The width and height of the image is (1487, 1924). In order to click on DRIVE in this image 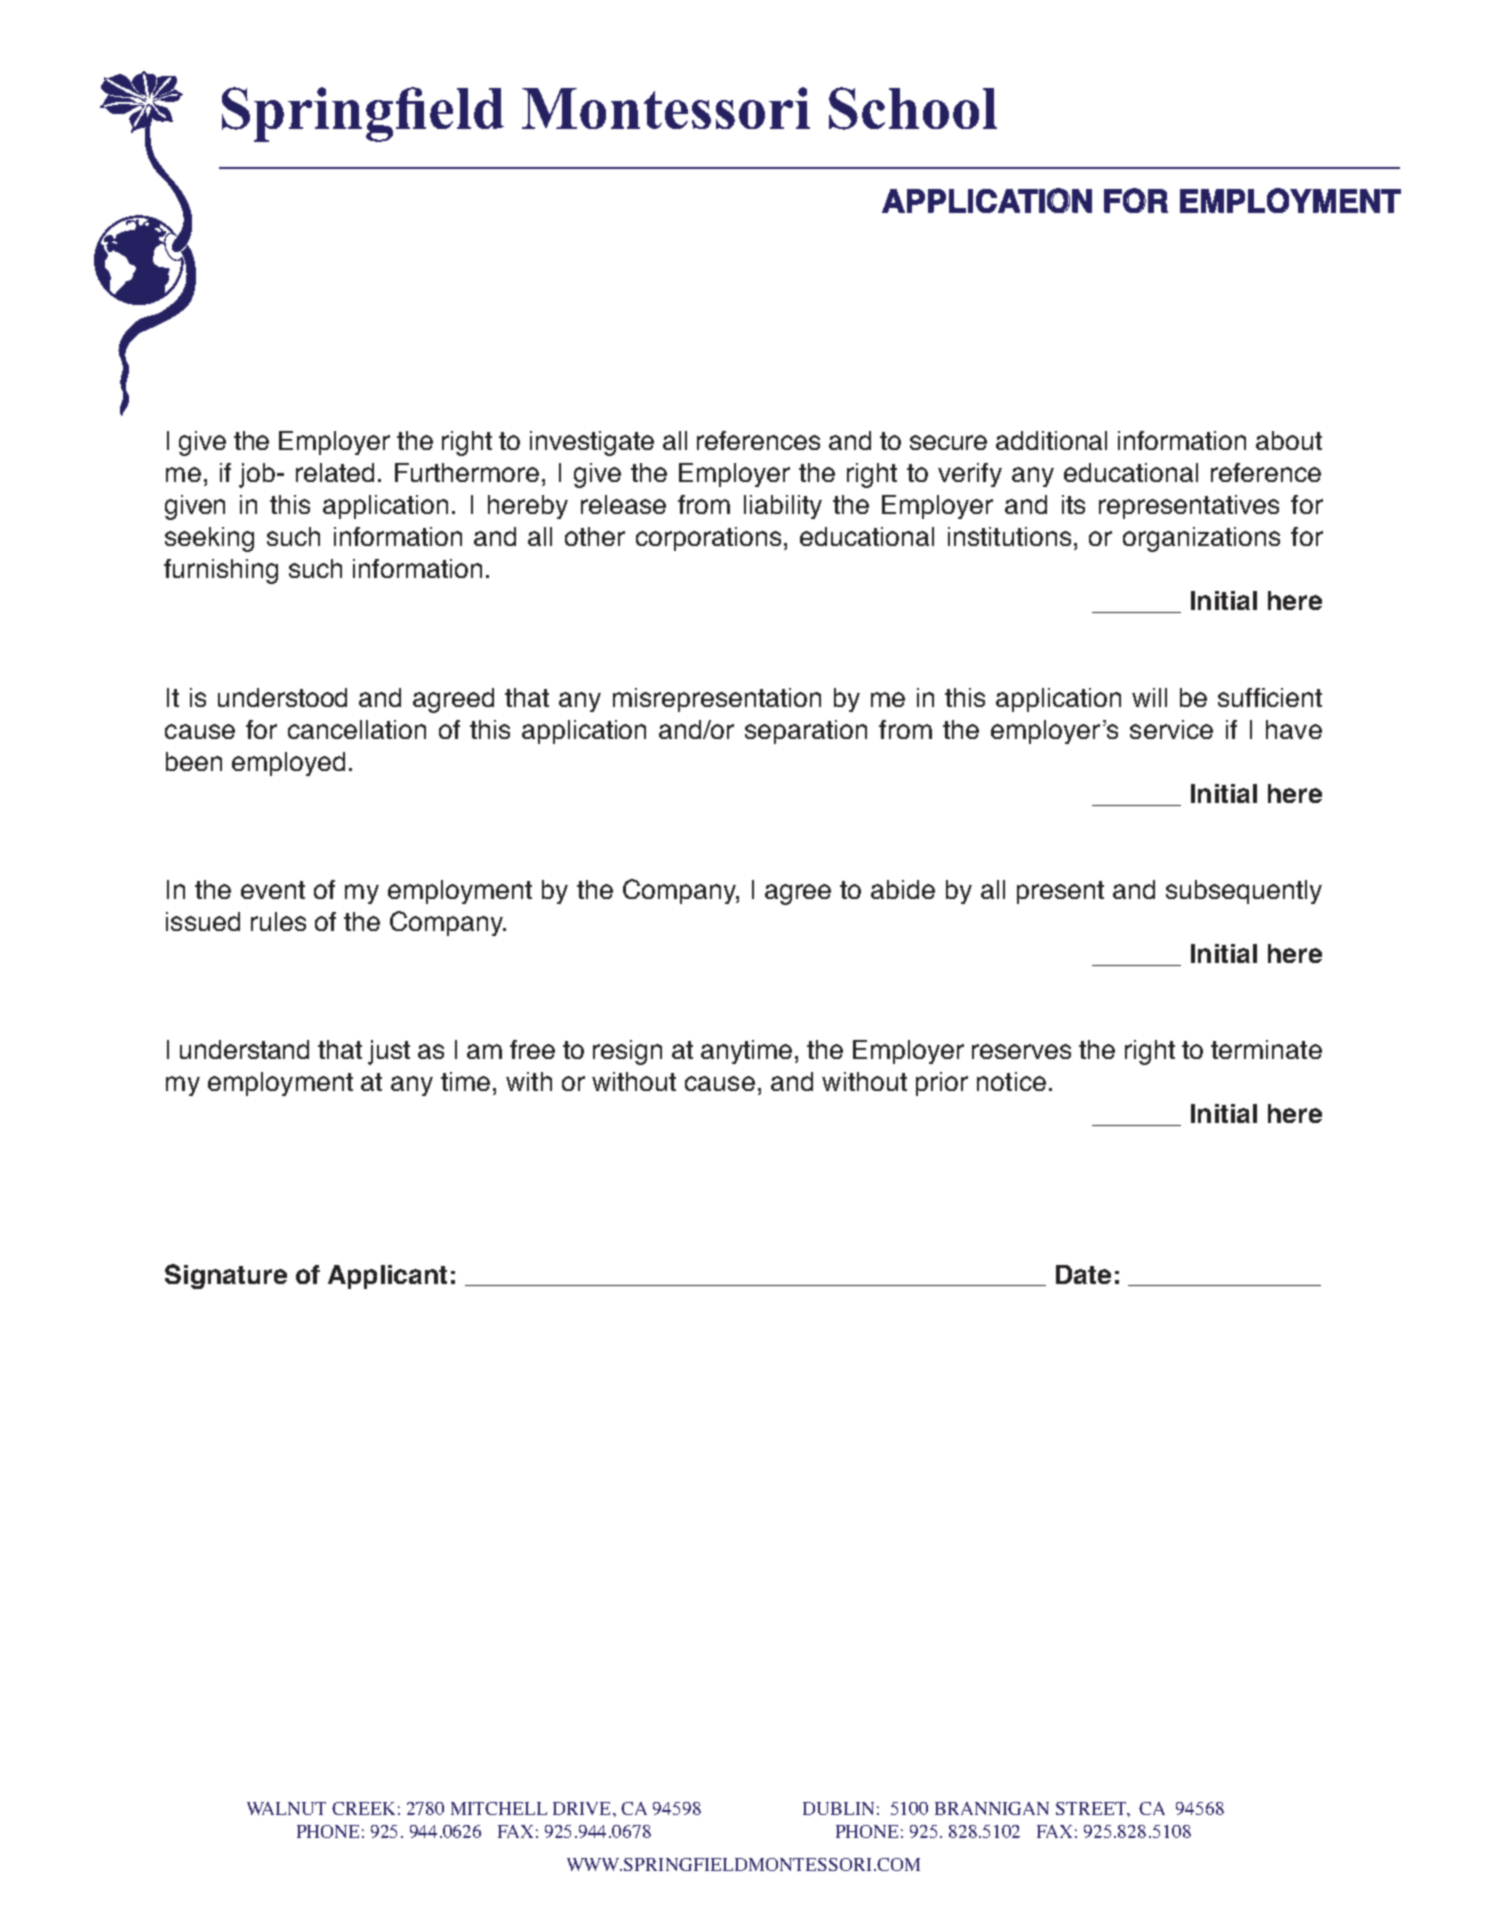, I will do `click(583, 1808)`.
